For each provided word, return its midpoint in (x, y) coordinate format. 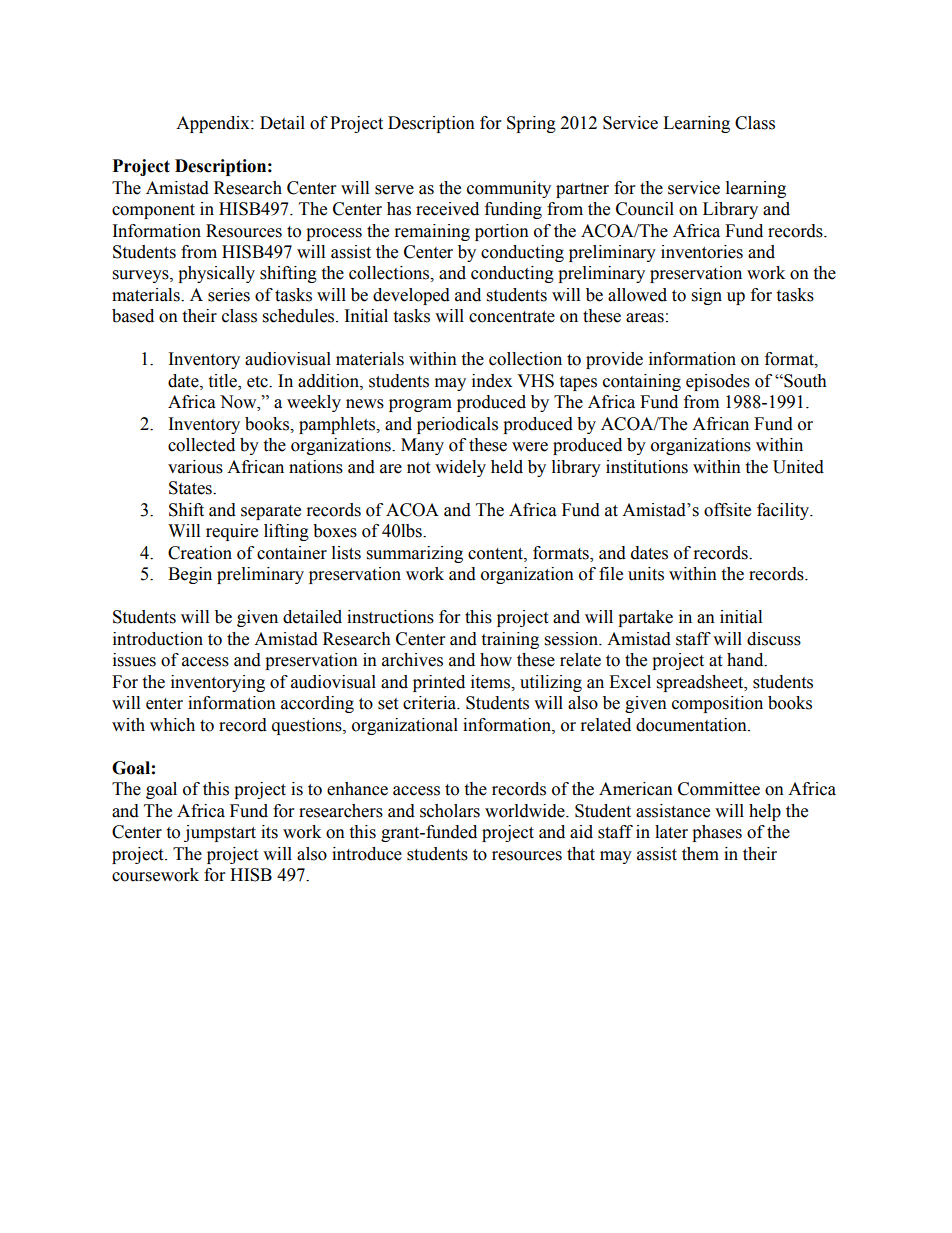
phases (717, 833)
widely (460, 468)
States (191, 488)
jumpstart (220, 833)
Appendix (214, 124)
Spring (531, 124)
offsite (727, 510)
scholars (450, 811)
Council (645, 209)
